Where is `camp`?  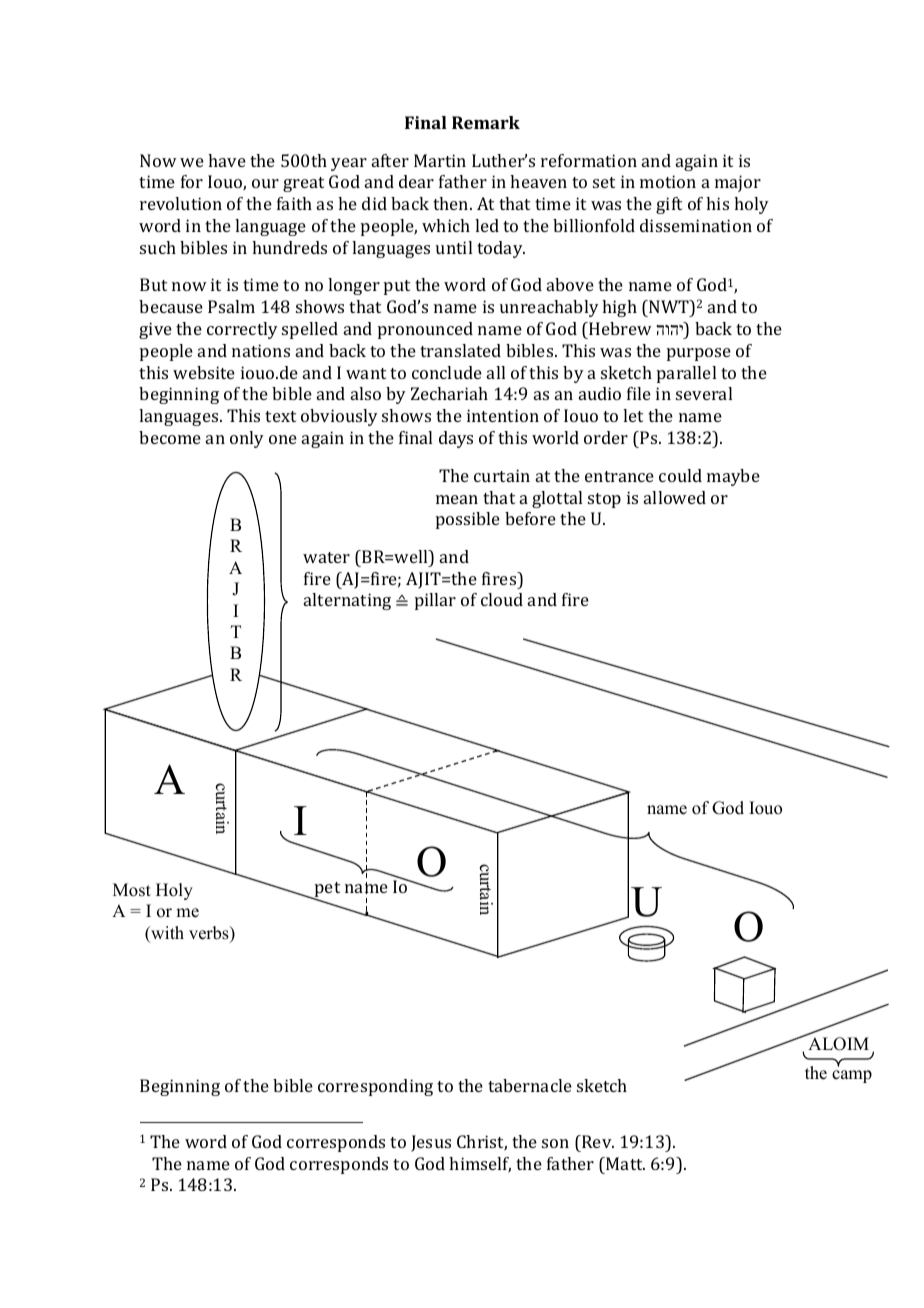 camp is located at coordinates (852, 1076).
